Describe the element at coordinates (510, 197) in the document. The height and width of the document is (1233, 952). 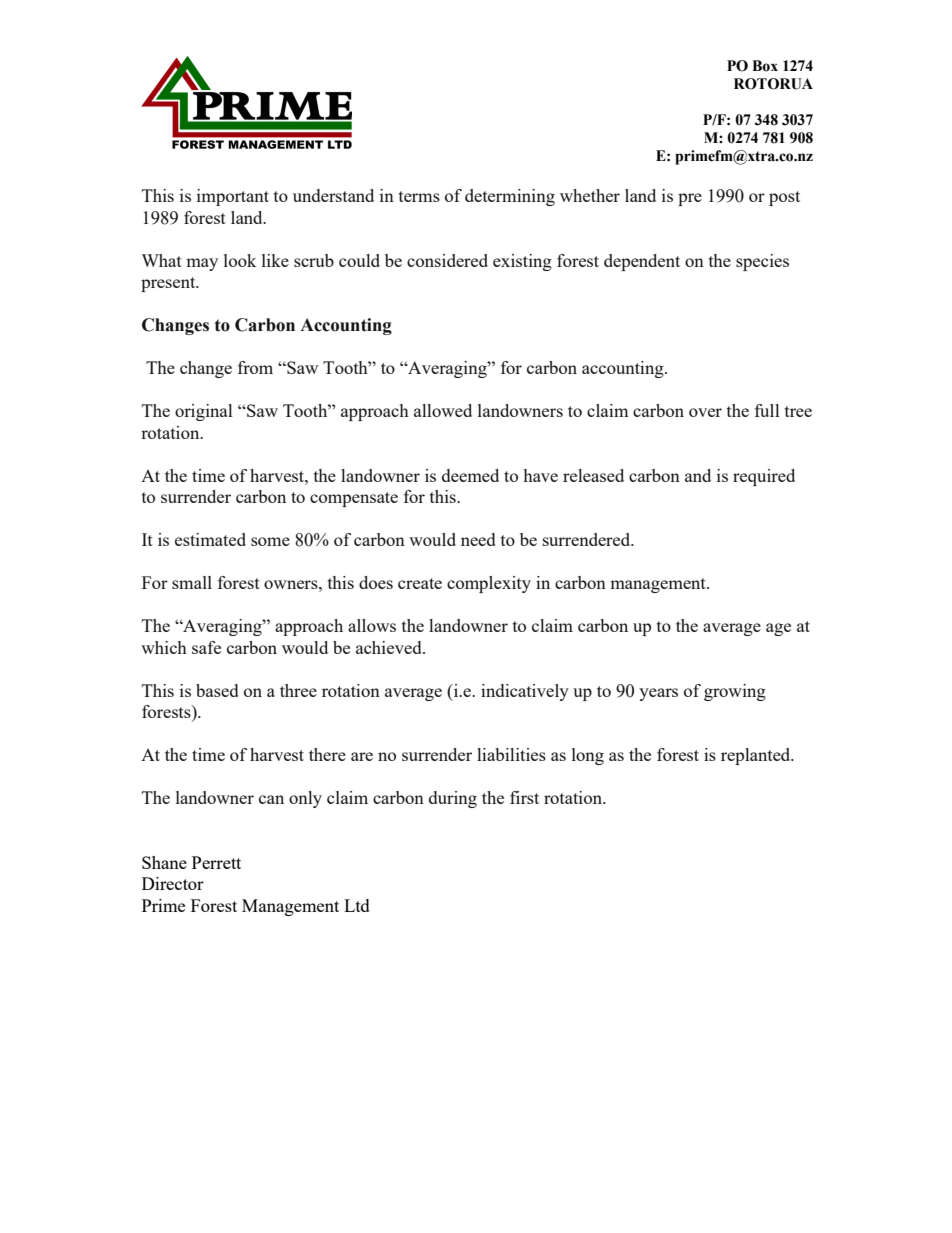
I see `determining` at that location.
